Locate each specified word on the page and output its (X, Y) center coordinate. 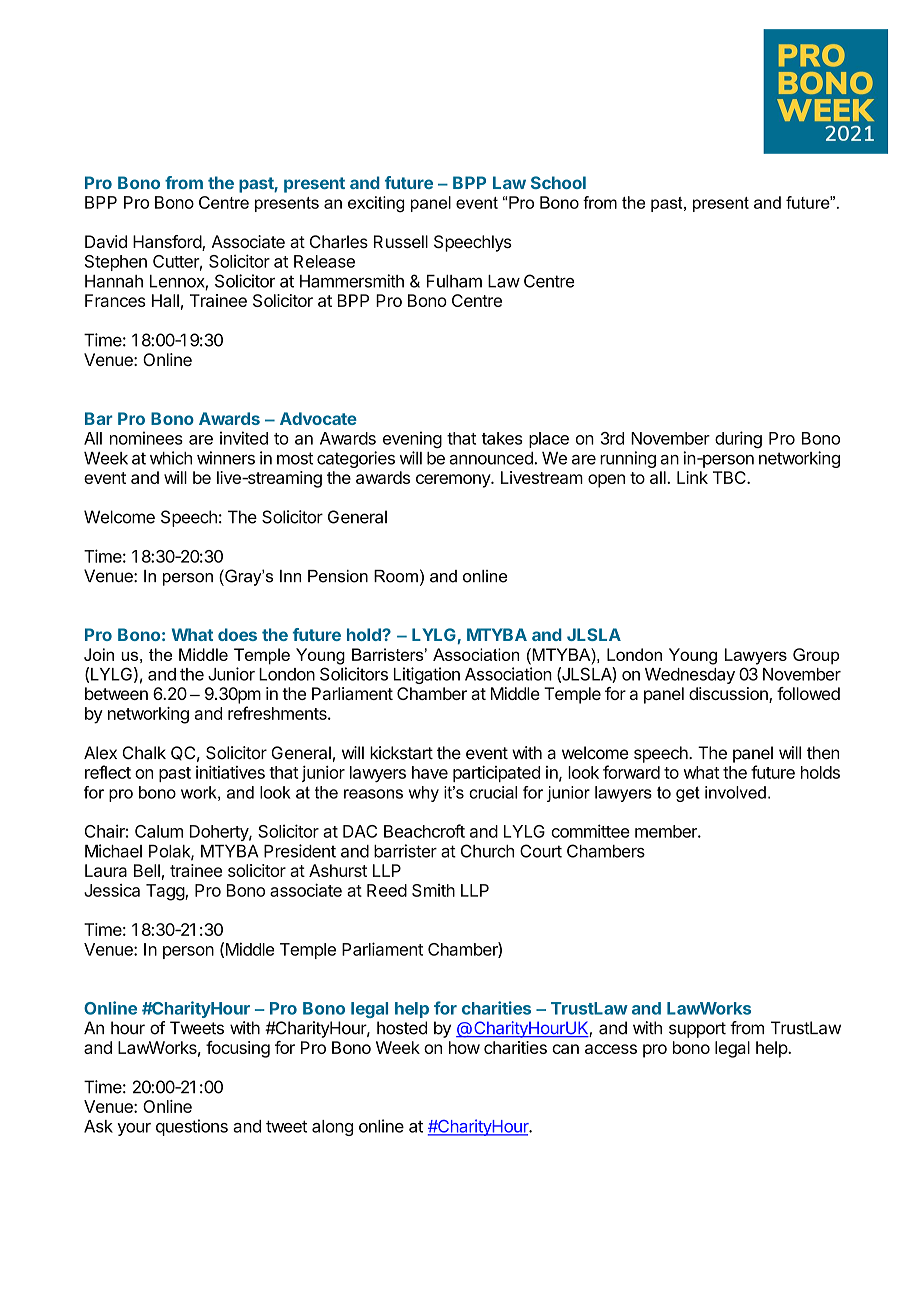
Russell (401, 241)
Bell (147, 870)
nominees (146, 438)
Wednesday (690, 676)
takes (502, 438)
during (738, 439)
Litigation (427, 675)
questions (192, 1127)
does (237, 634)
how (464, 1047)
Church (487, 851)
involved (735, 792)
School (558, 182)
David (106, 241)
